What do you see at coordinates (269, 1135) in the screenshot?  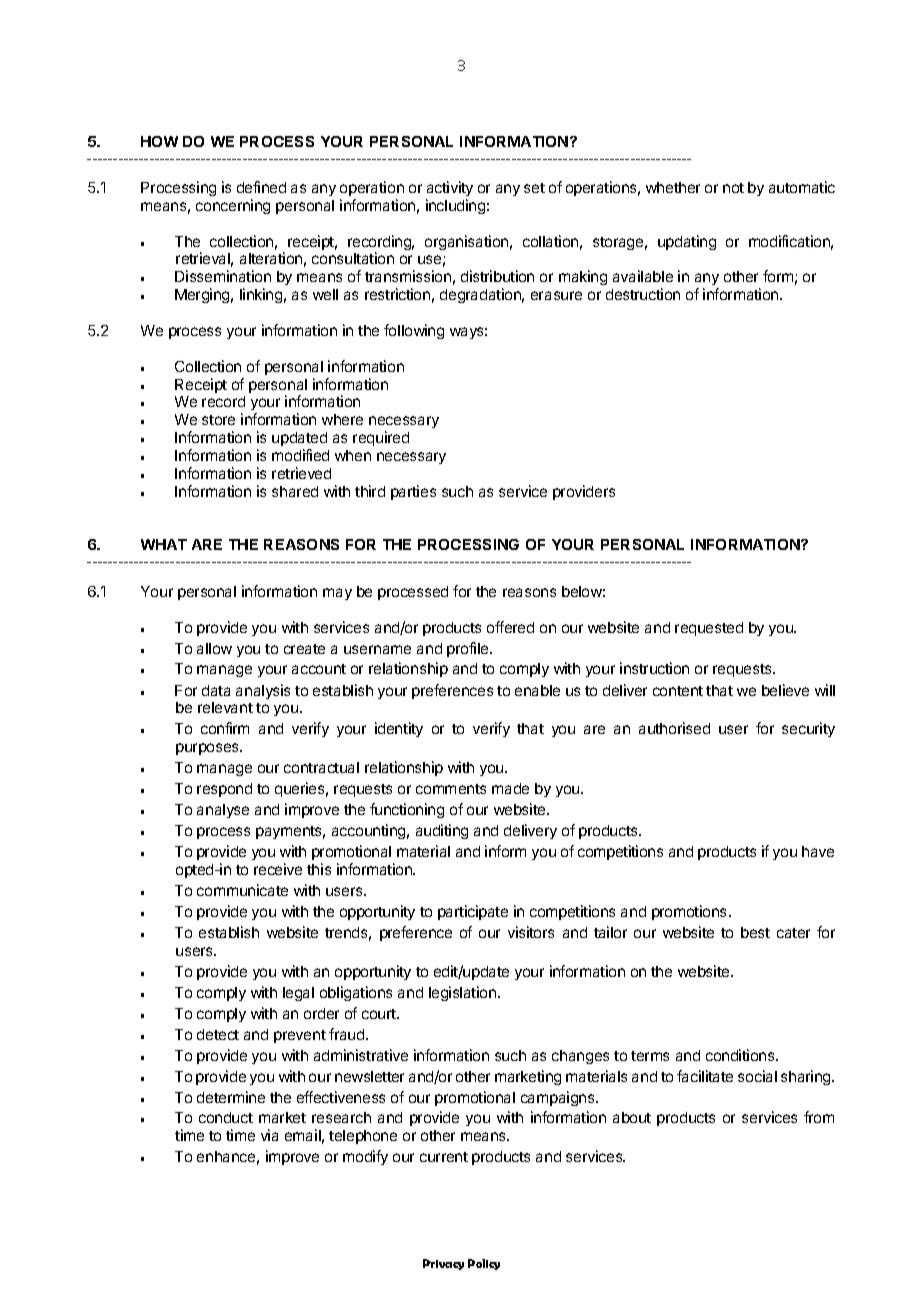 I see `via` at bounding box center [269, 1135].
